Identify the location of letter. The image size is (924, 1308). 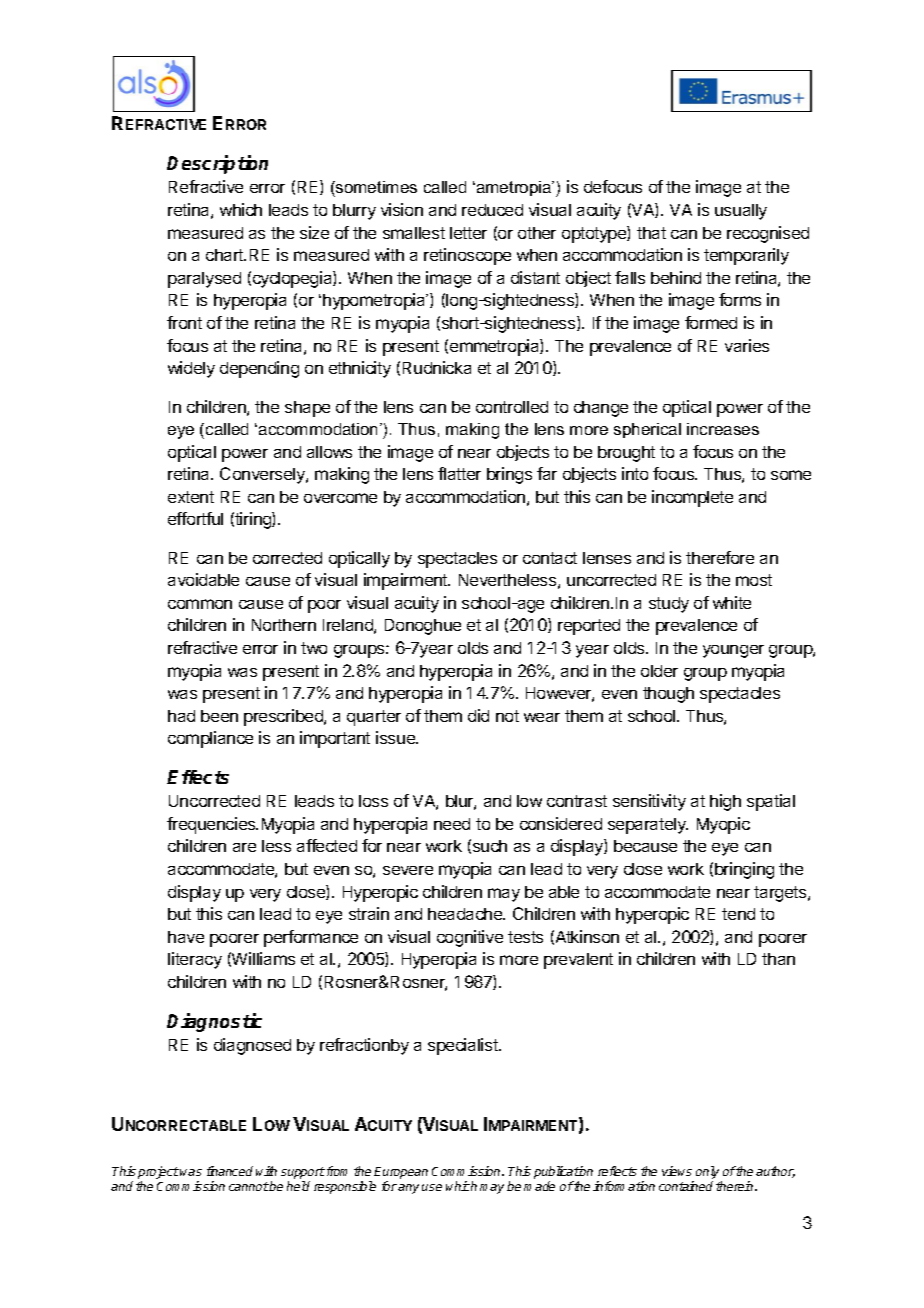
(468, 233).
